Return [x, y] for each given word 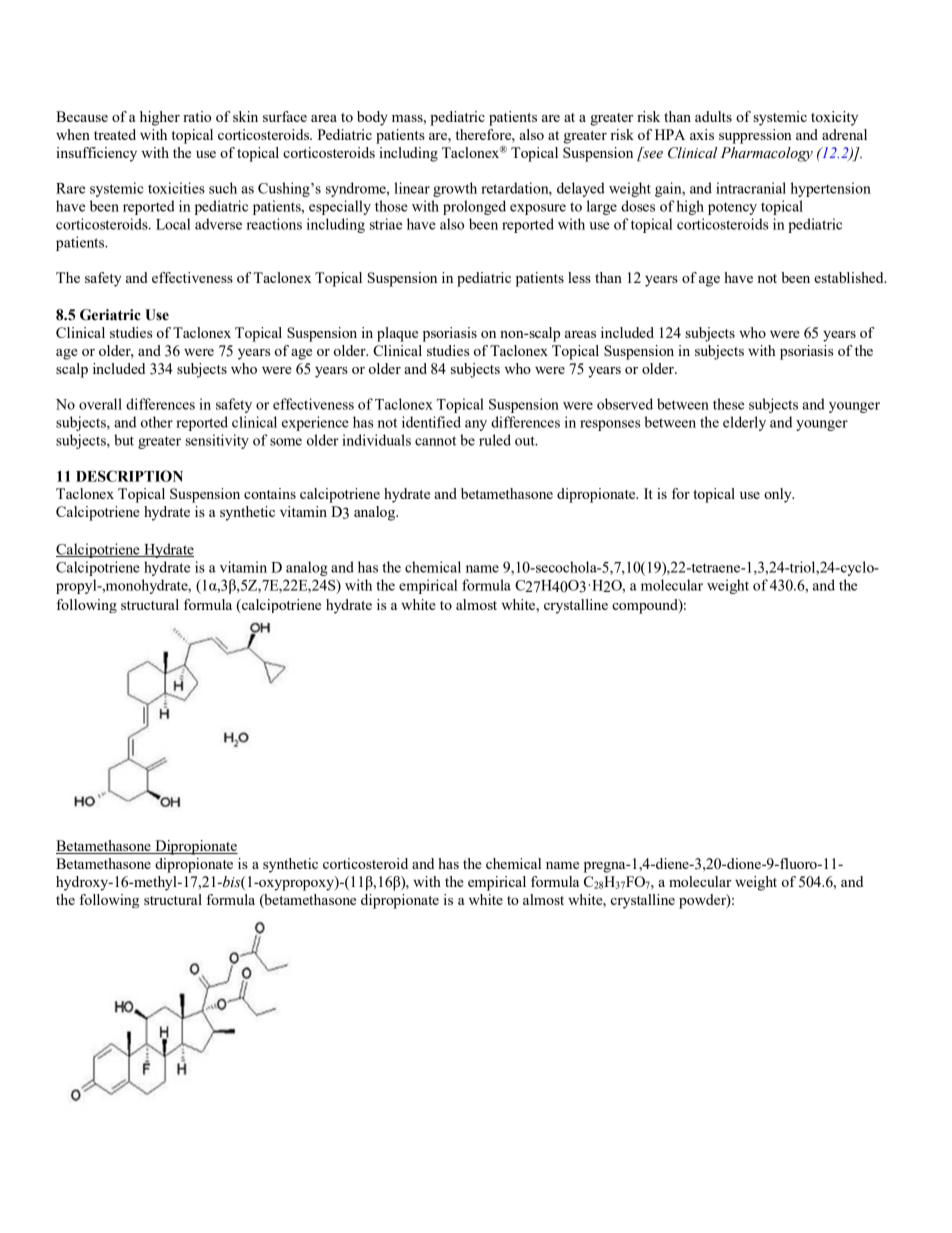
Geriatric [110, 315]
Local [173, 224]
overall [100, 404]
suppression [755, 136]
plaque [397, 334]
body [372, 118]
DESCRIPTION [129, 476]
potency [732, 208]
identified [431, 422]
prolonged [474, 207]
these [728, 404]
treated [115, 134]
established [850, 277]
